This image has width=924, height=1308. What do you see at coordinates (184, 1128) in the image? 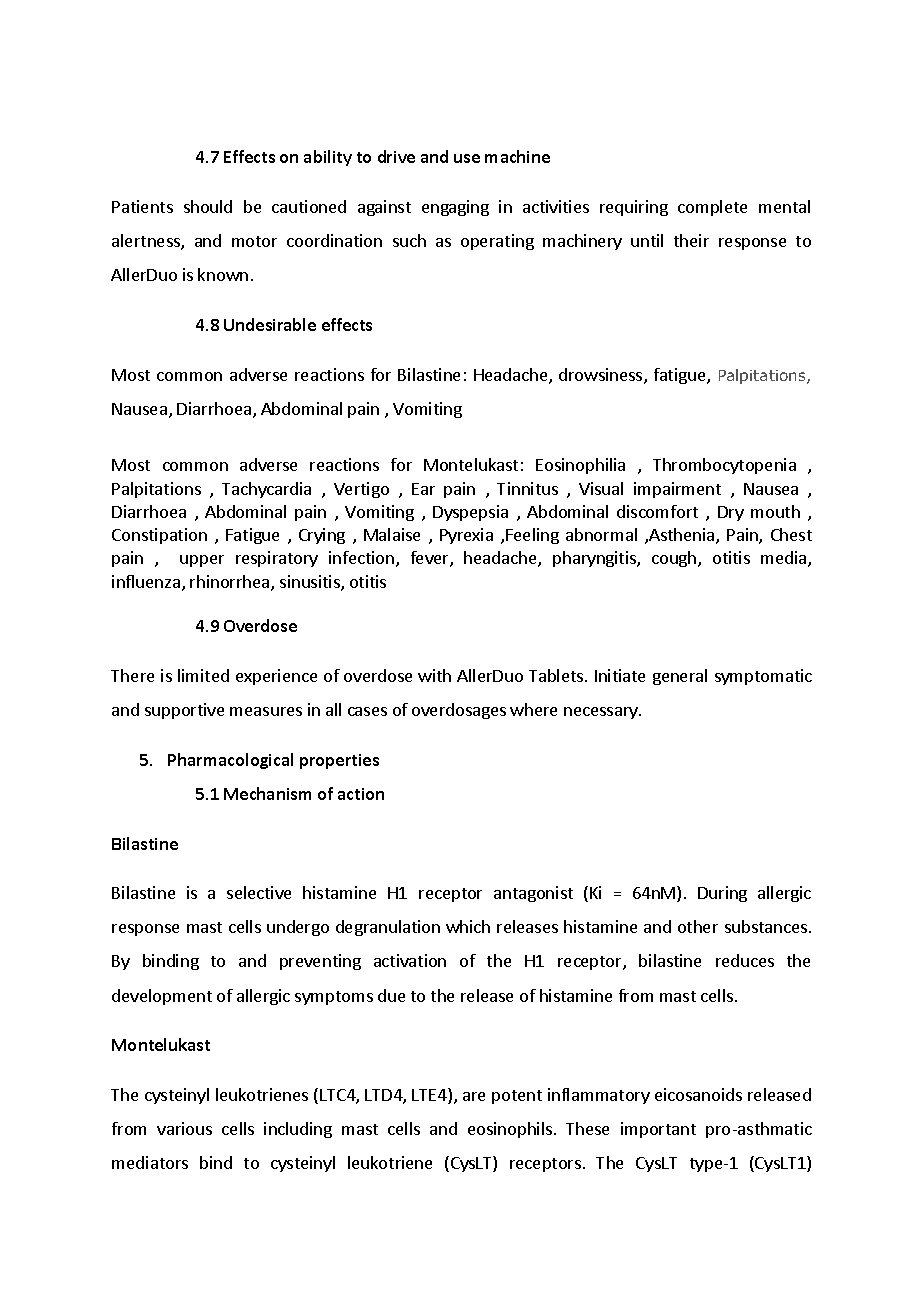
I see `various` at bounding box center [184, 1128].
